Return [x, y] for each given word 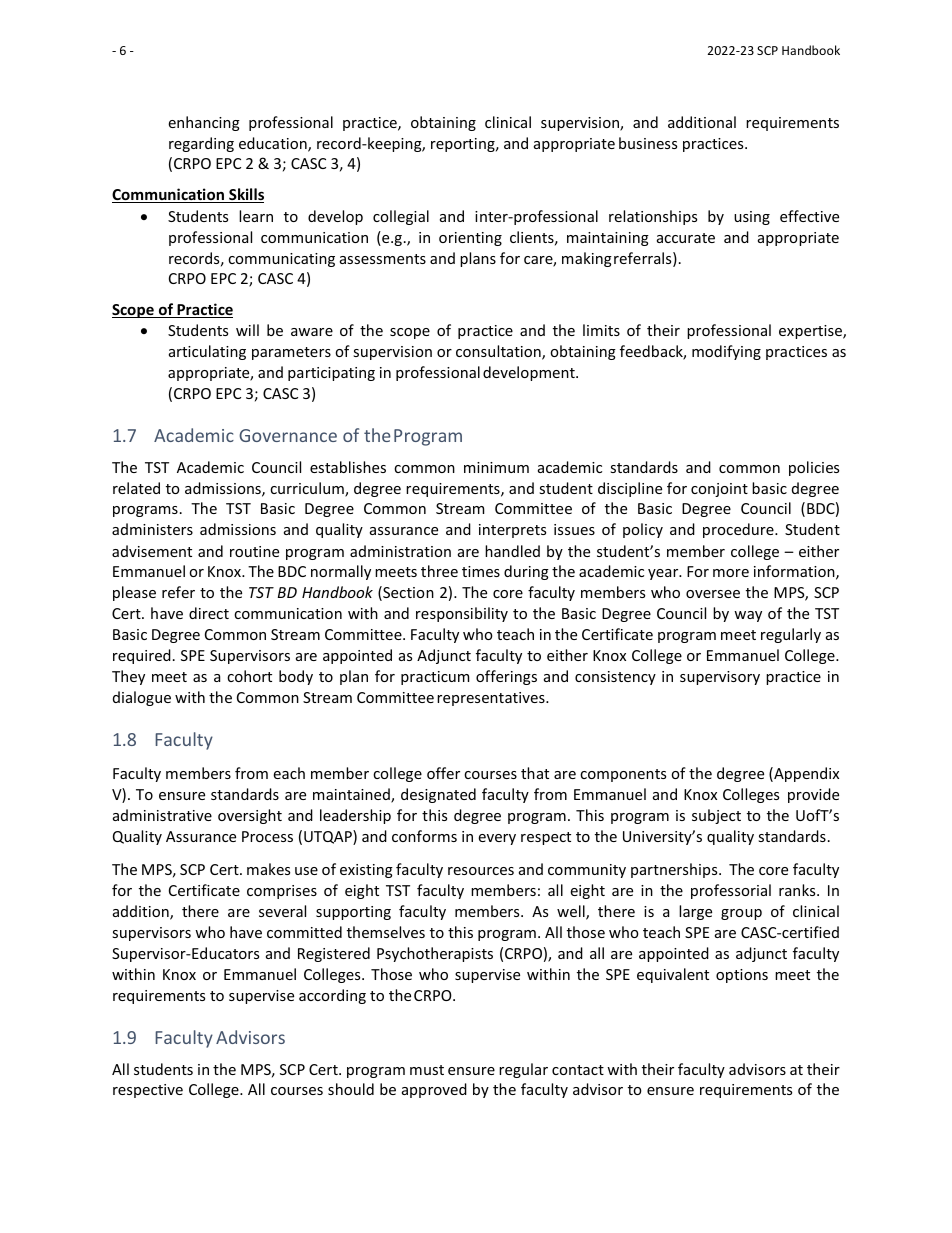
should [351, 1089]
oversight [250, 816]
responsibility [462, 614]
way [748, 616]
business [648, 143]
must [427, 1070]
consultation [499, 352]
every [497, 839]
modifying [726, 352]
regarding [201, 144]
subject [716, 816]
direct [209, 613]
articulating [207, 352]
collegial [401, 217]
